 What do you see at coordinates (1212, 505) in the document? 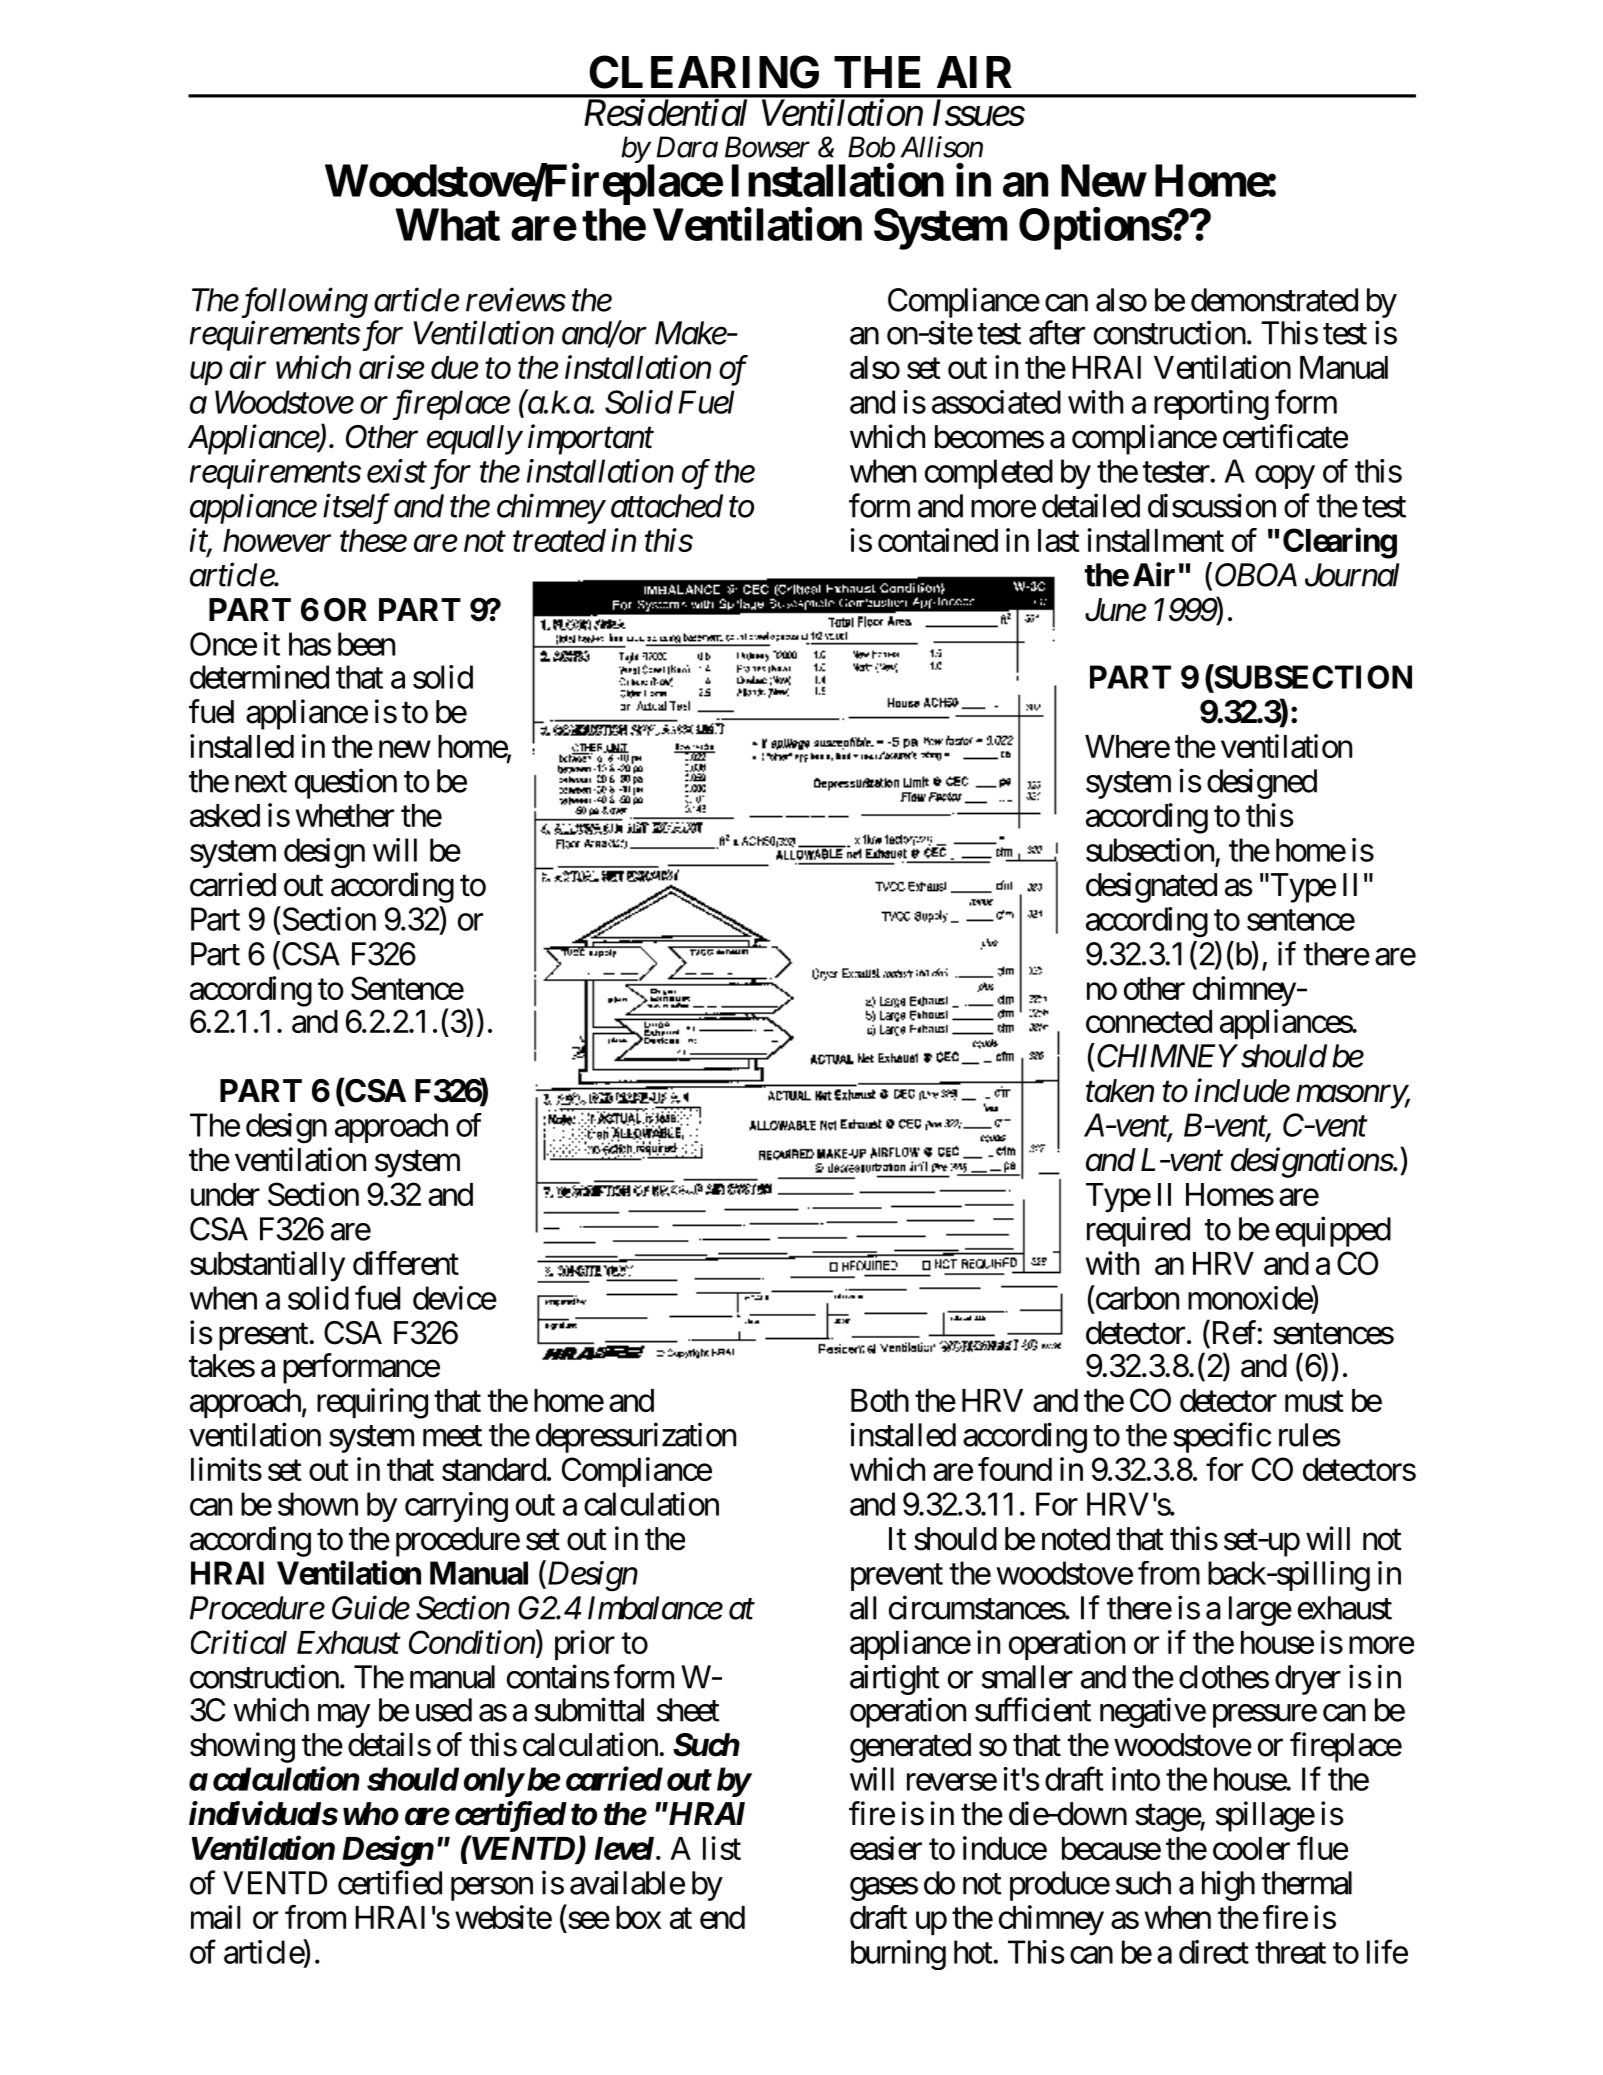
I see `discussion` at bounding box center [1212, 505].
